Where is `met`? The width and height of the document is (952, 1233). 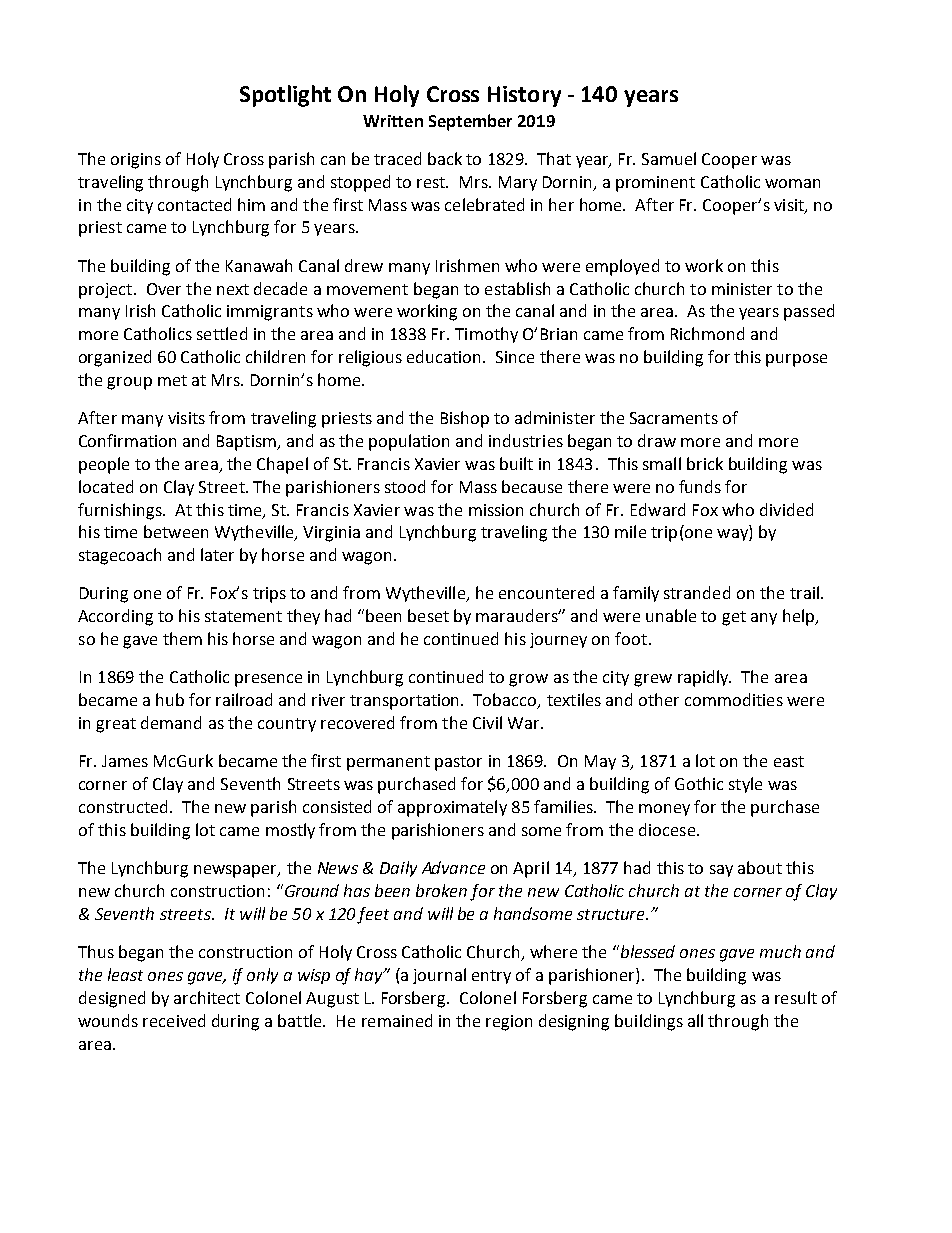 met is located at coordinates (172, 380).
